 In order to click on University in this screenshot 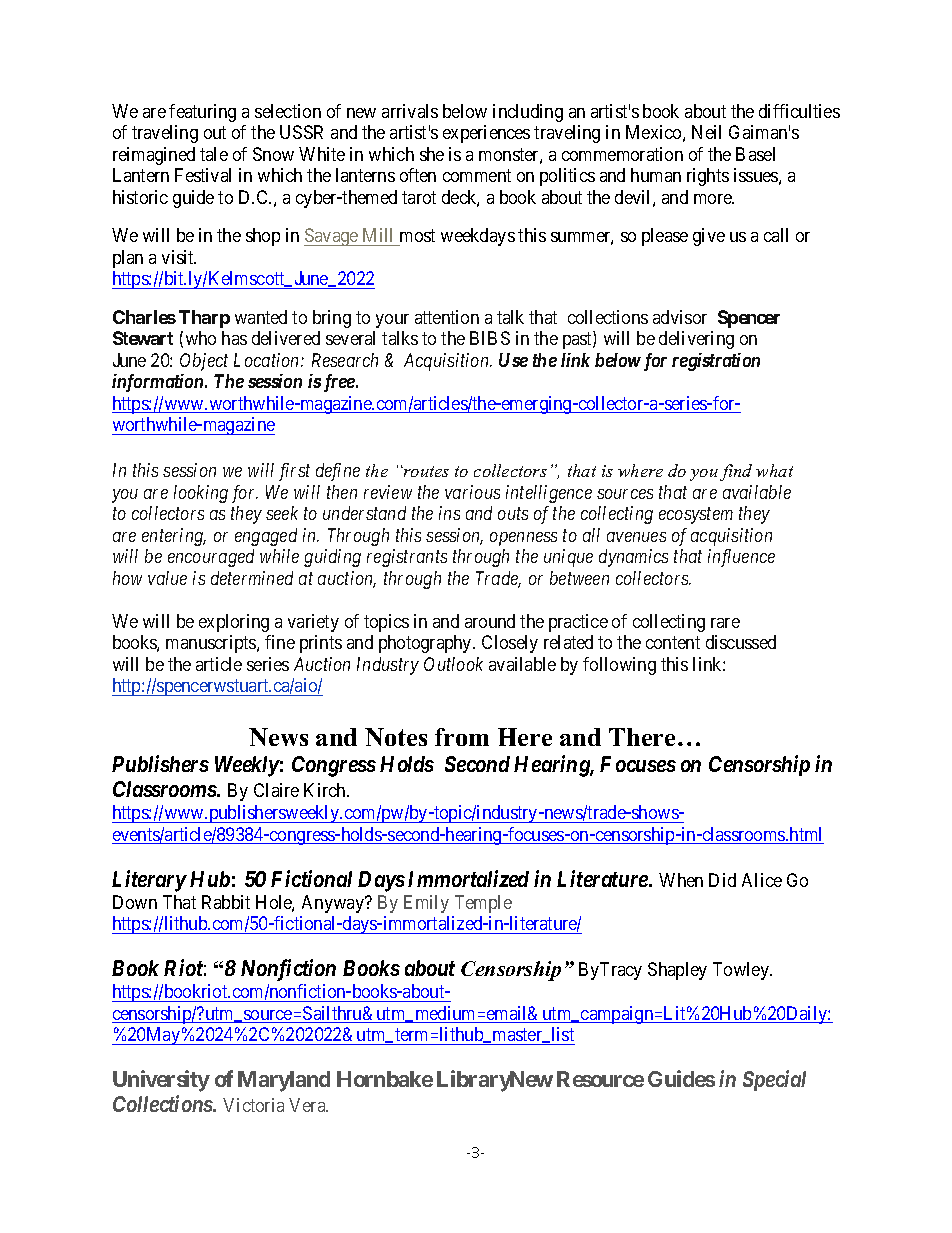, I will do `click(161, 1081)`.
